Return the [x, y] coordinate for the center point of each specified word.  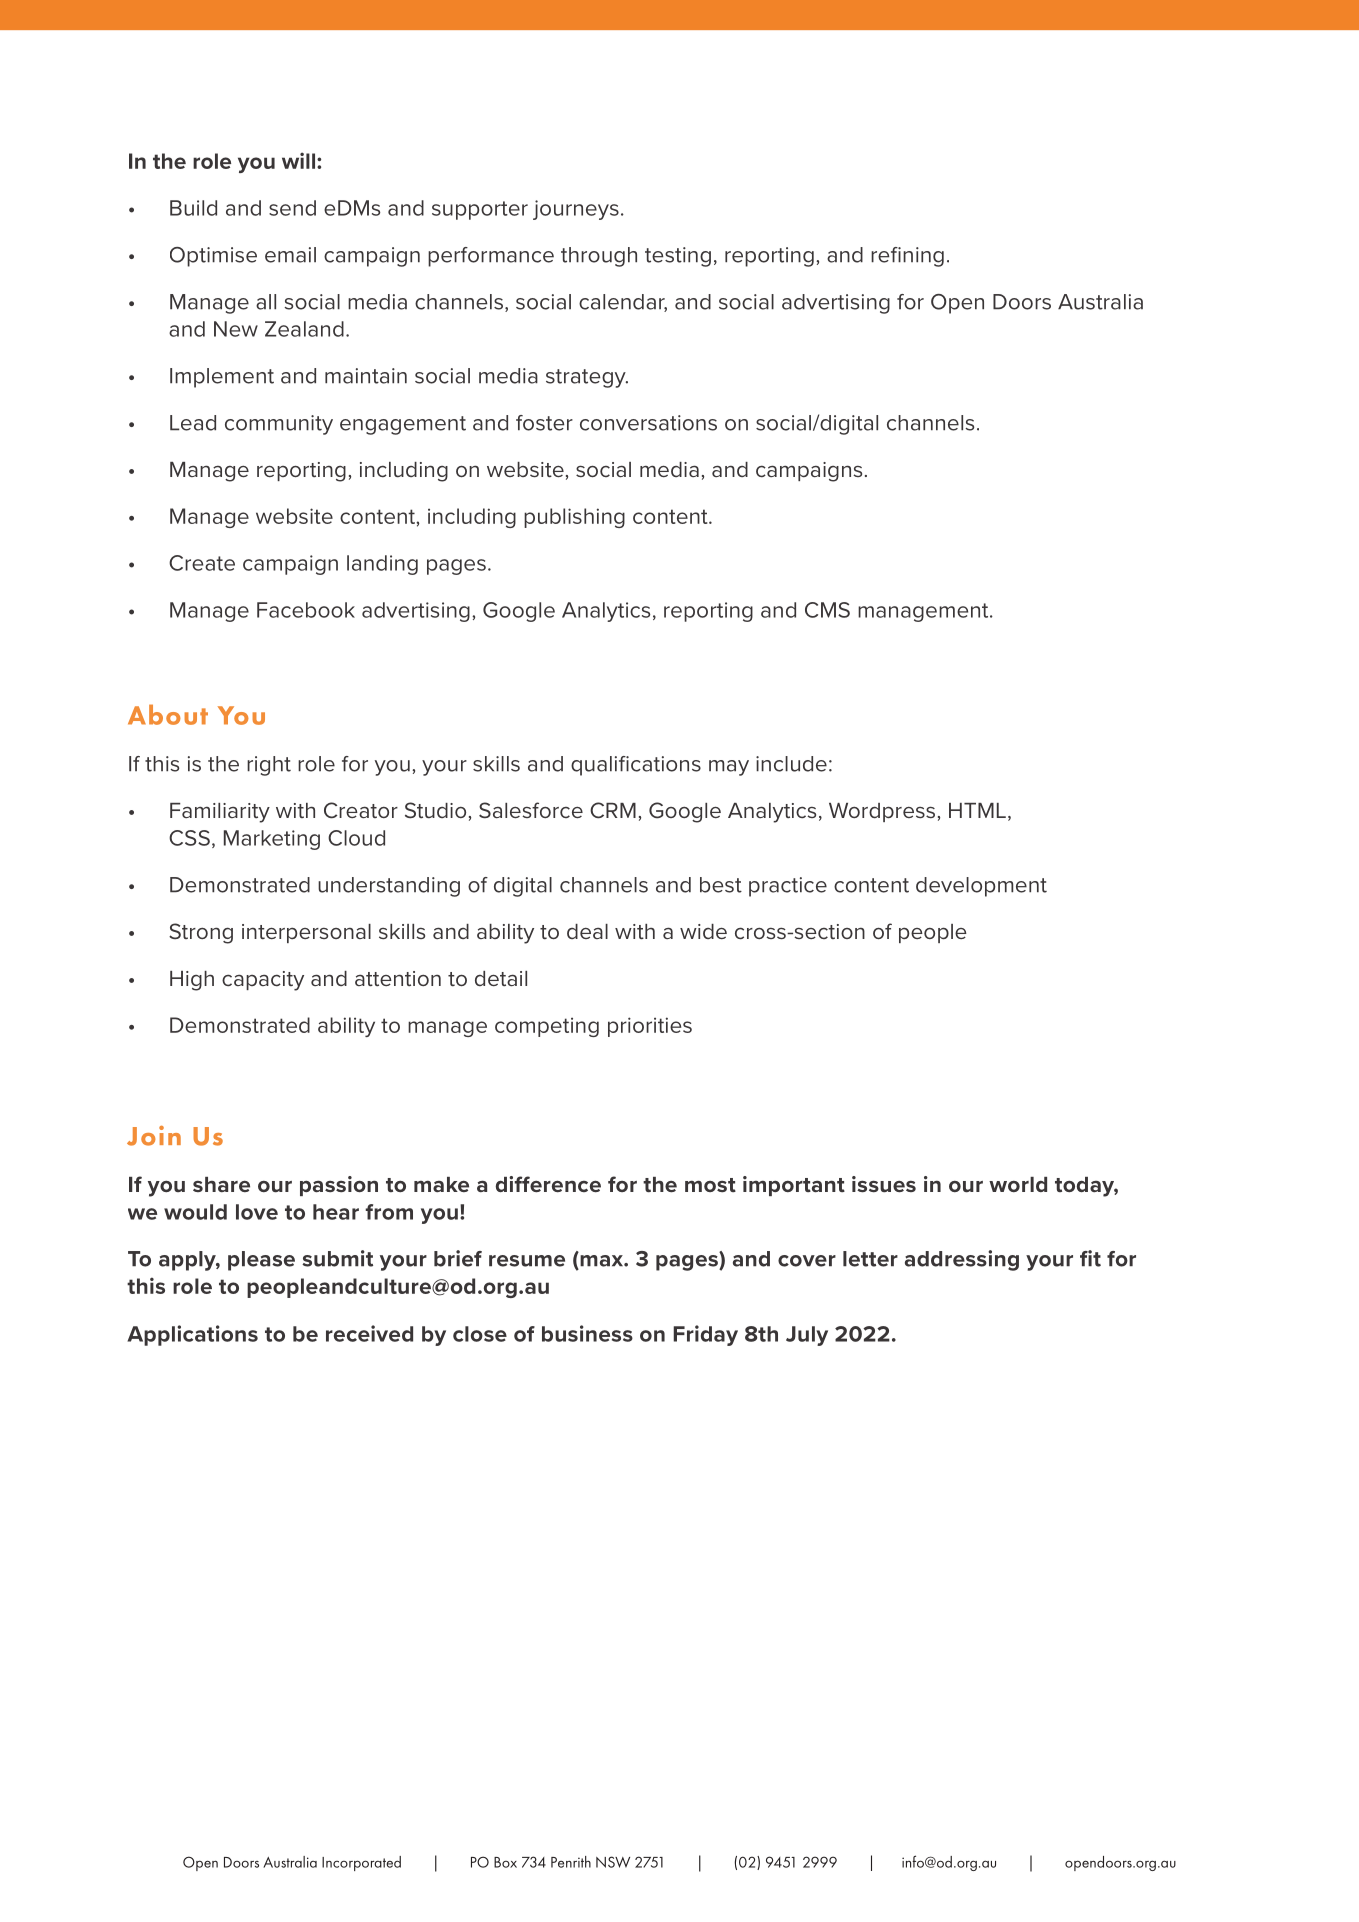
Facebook [306, 610]
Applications [192, 1335]
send [292, 208]
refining [907, 257]
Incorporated [361, 1863]
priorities [650, 1027]
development [981, 887]
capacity [263, 981]
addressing [962, 1260]
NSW [613, 1862]
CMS [827, 610]
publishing [574, 518]
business [587, 1333]
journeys [576, 210]
